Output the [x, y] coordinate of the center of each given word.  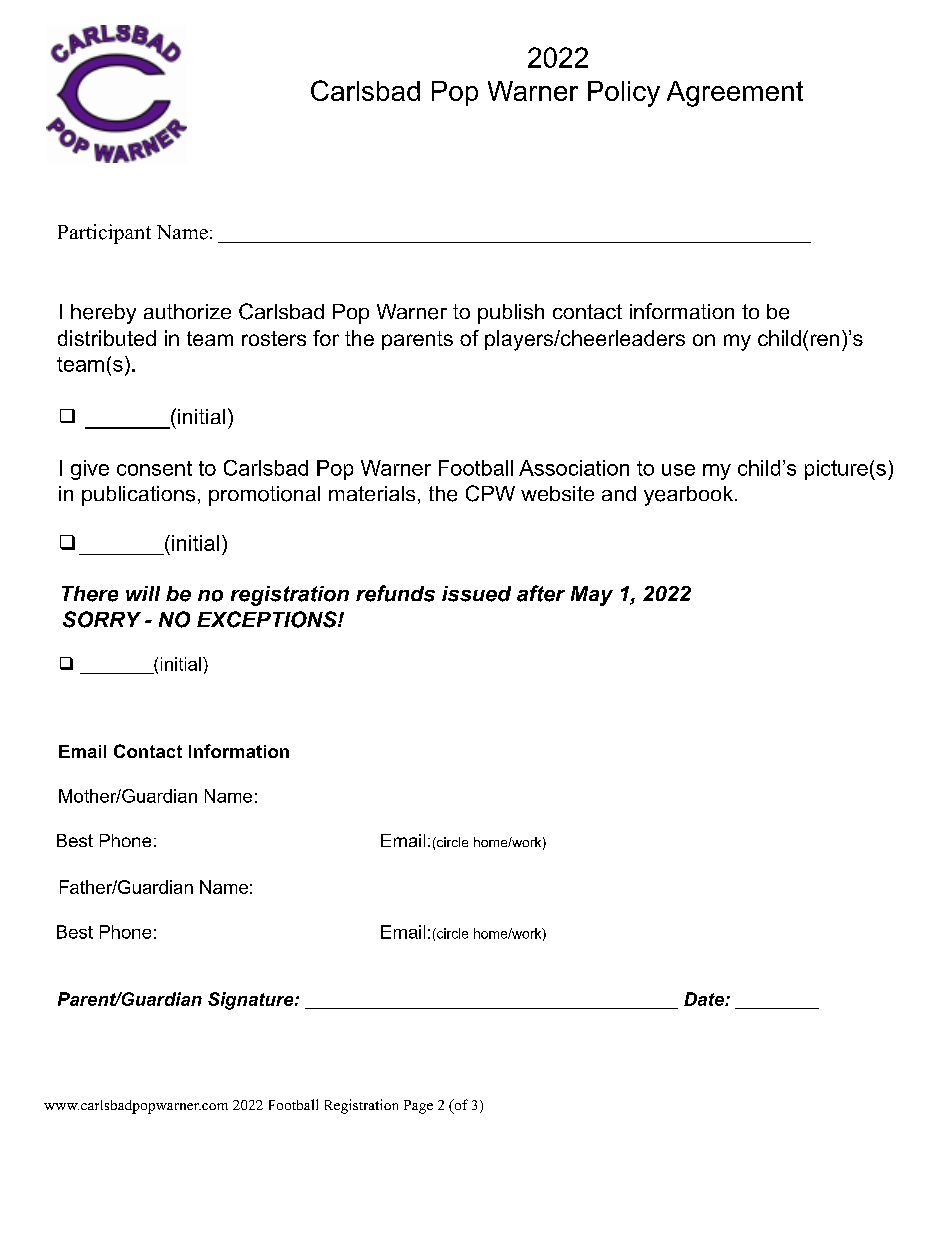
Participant [104, 234]
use [678, 470]
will [143, 593]
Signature [250, 1001]
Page [418, 1107]
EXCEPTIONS [268, 619]
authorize [187, 311]
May [592, 596]
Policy [624, 94]
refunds [395, 593]
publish [511, 314]
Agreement [735, 94]
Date [705, 999]
